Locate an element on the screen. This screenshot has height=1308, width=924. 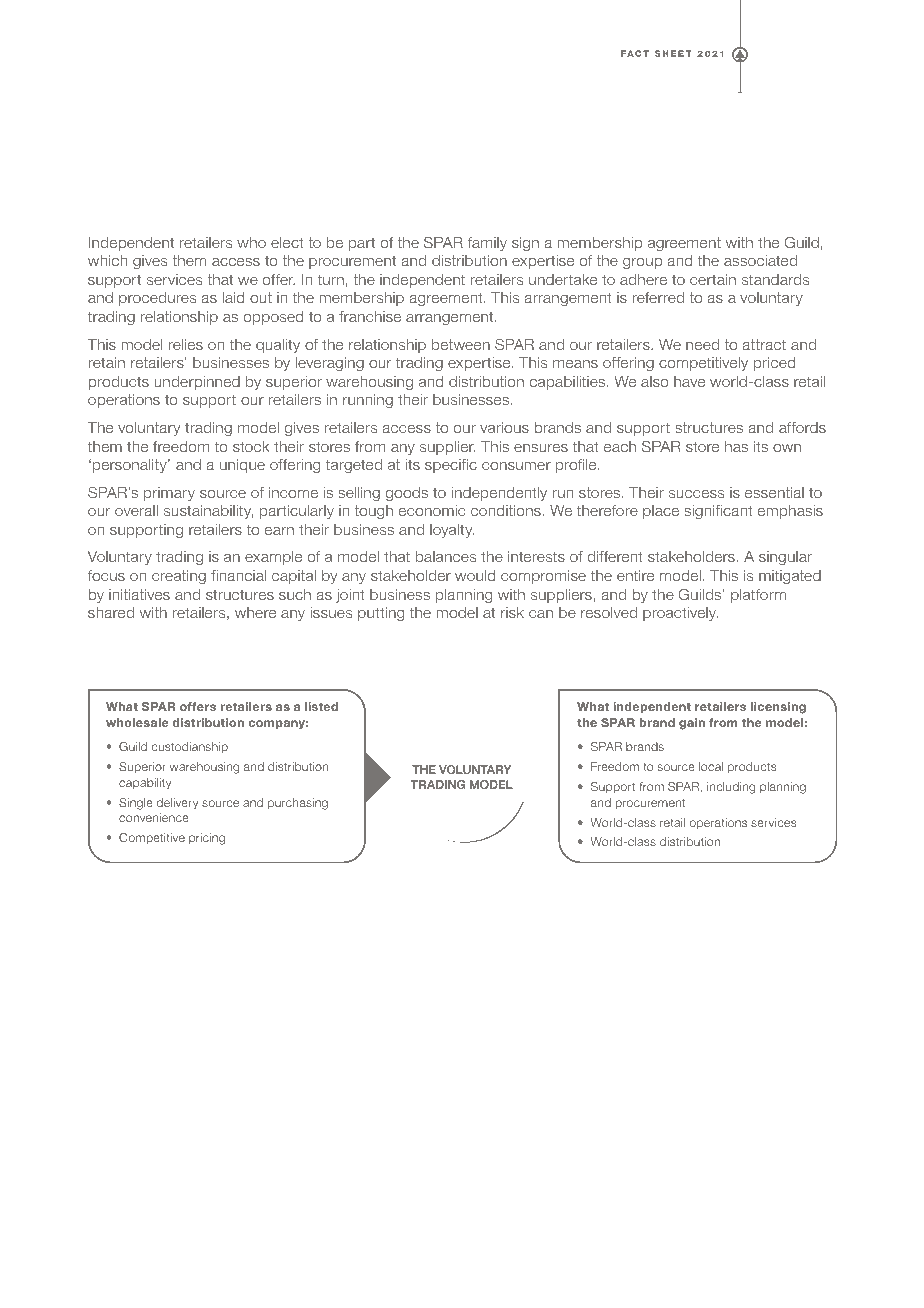
licensing is located at coordinates (778, 708).
